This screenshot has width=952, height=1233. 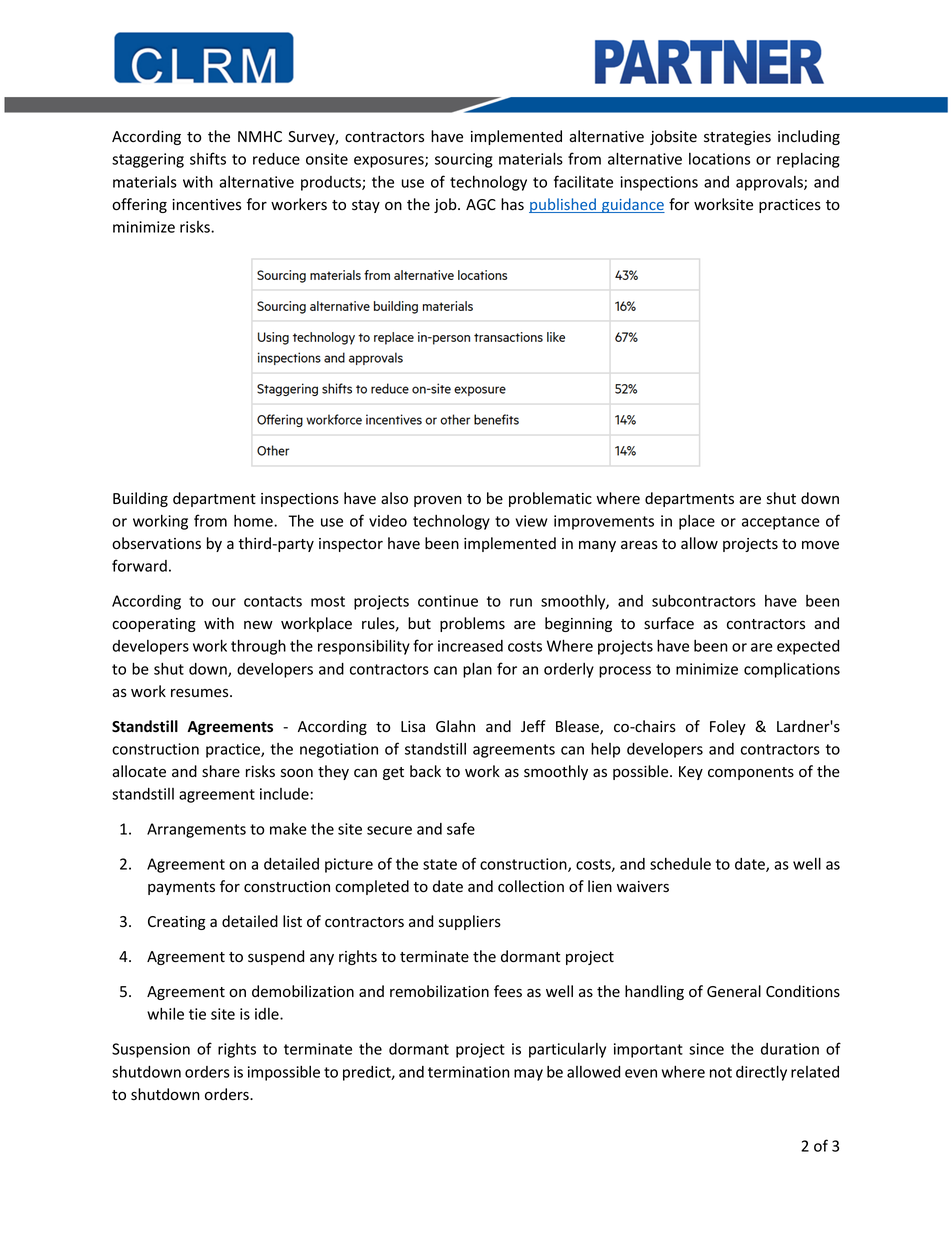 I want to click on sourcing, so click(x=464, y=160).
